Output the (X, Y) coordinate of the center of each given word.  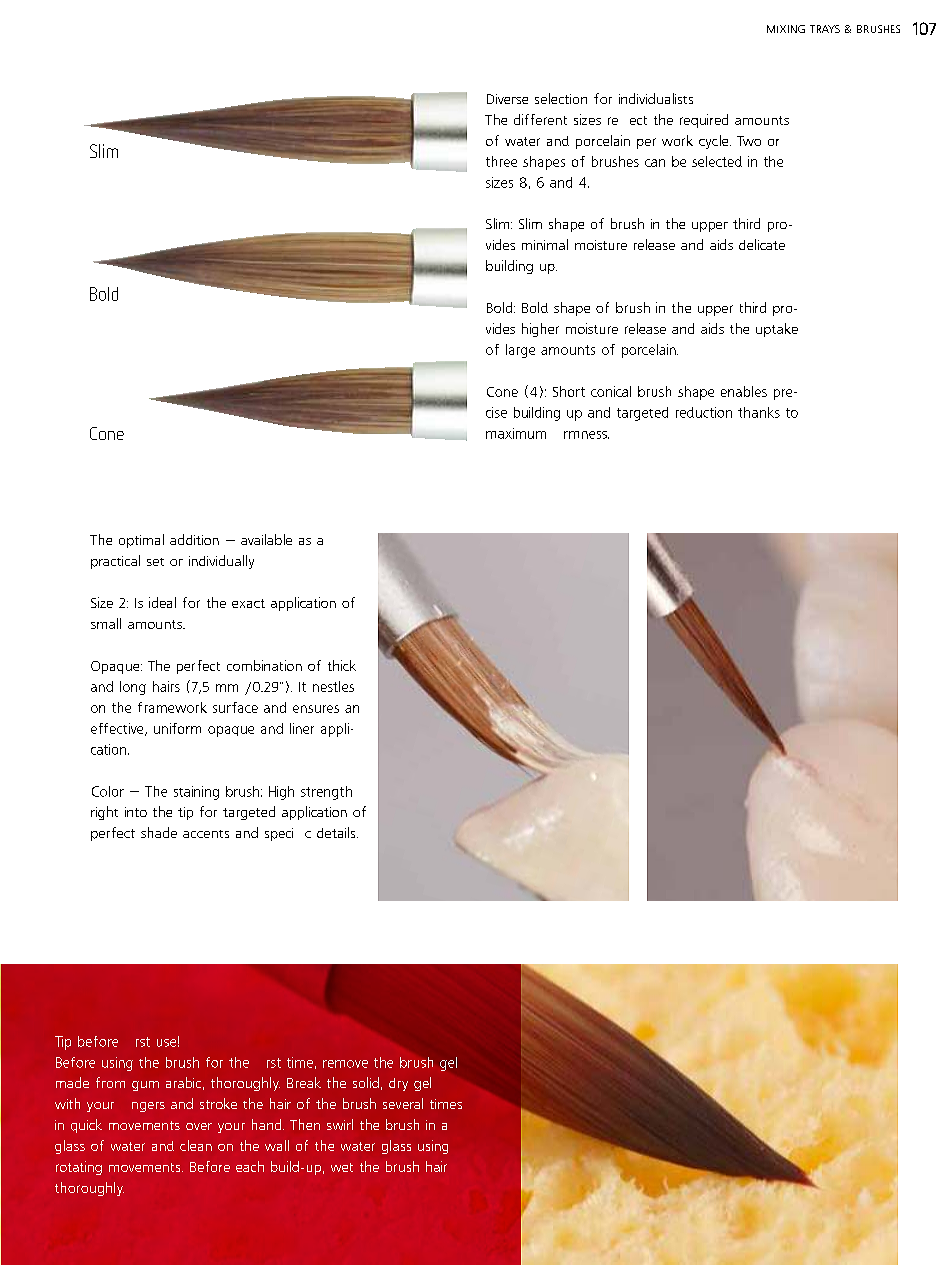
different (540, 119)
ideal (162, 602)
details (337, 832)
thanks (759, 412)
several (403, 1103)
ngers (148, 1107)
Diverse (507, 99)
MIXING (786, 29)
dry (398, 1084)
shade (159, 832)
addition (194, 539)
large (520, 351)
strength (326, 793)
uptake (777, 330)
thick (342, 665)
